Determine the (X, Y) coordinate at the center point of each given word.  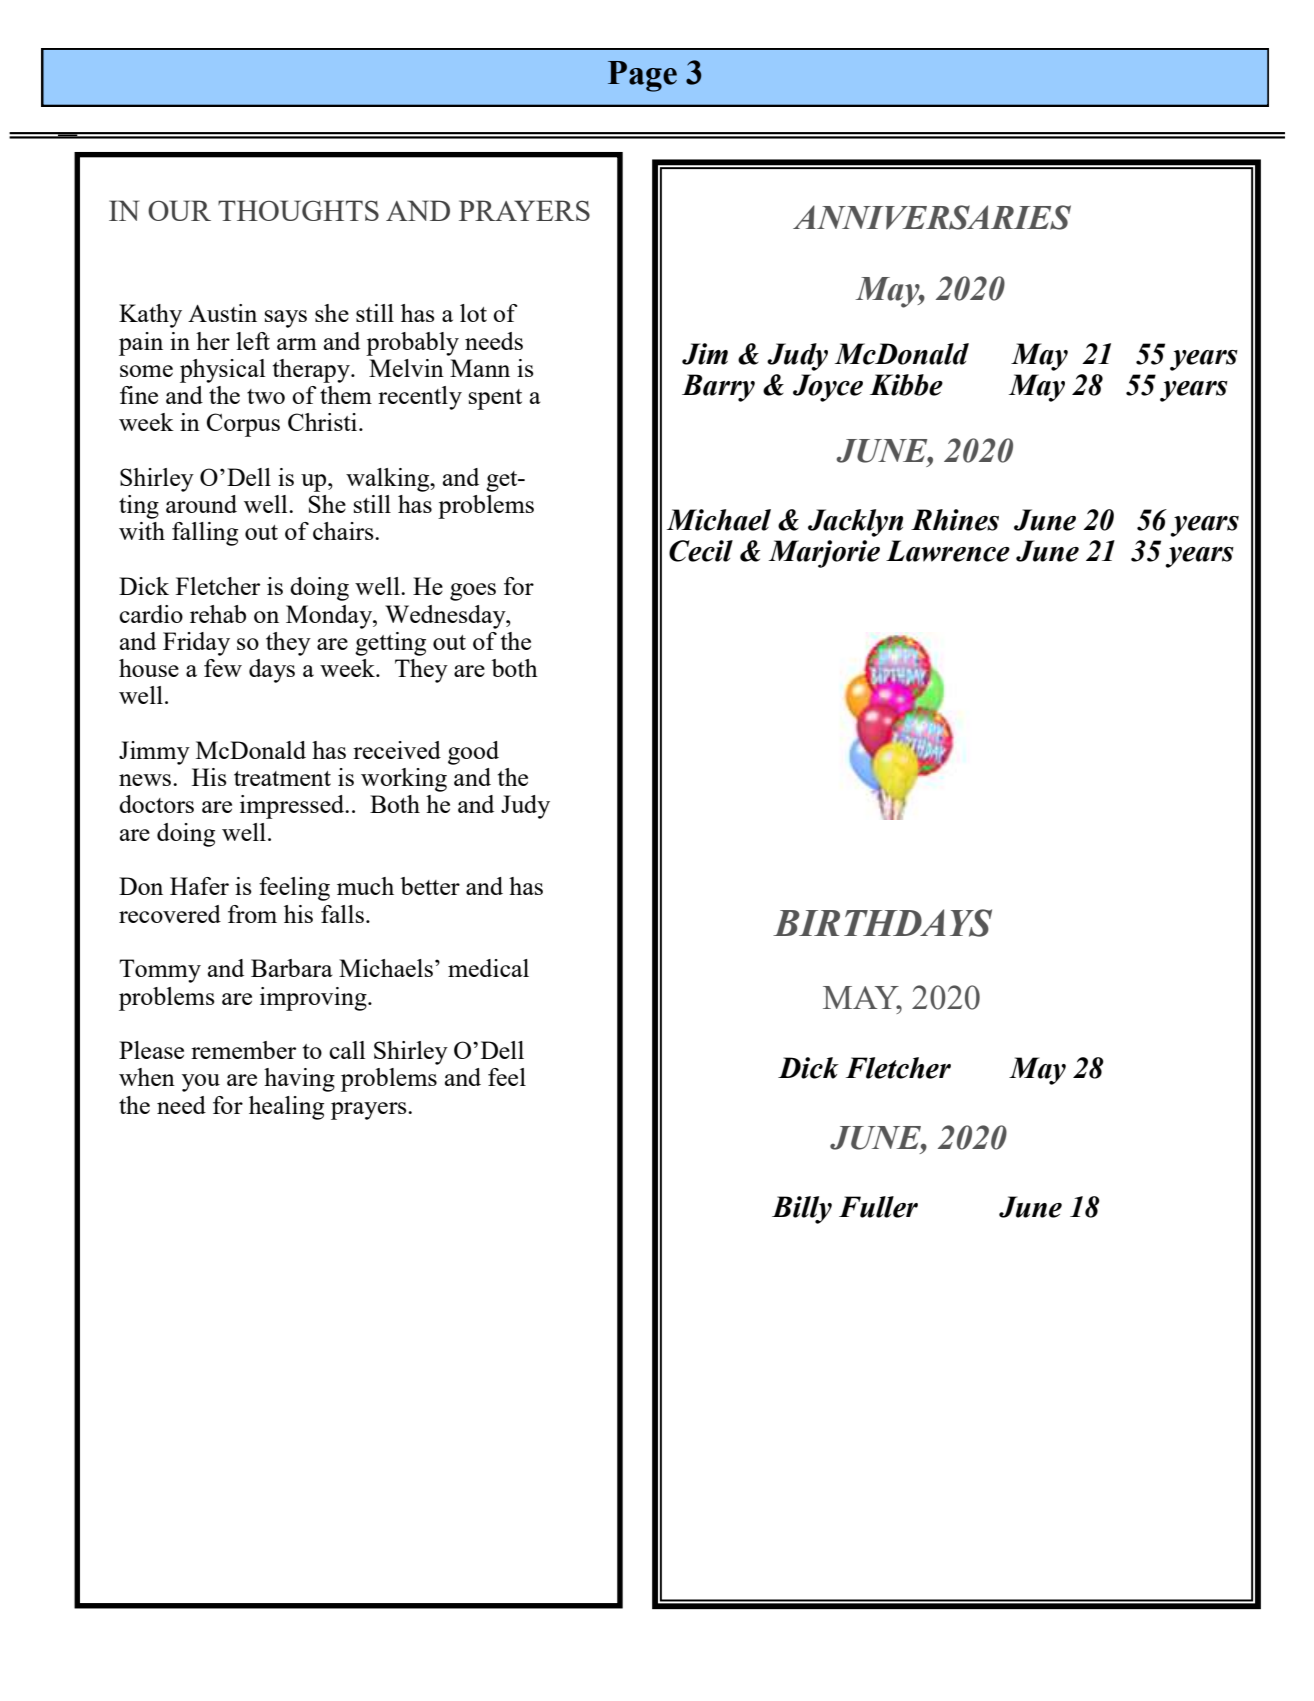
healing (286, 1108)
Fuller (878, 1207)
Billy (802, 1210)
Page (642, 76)
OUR (179, 210)
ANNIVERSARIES (932, 217)
